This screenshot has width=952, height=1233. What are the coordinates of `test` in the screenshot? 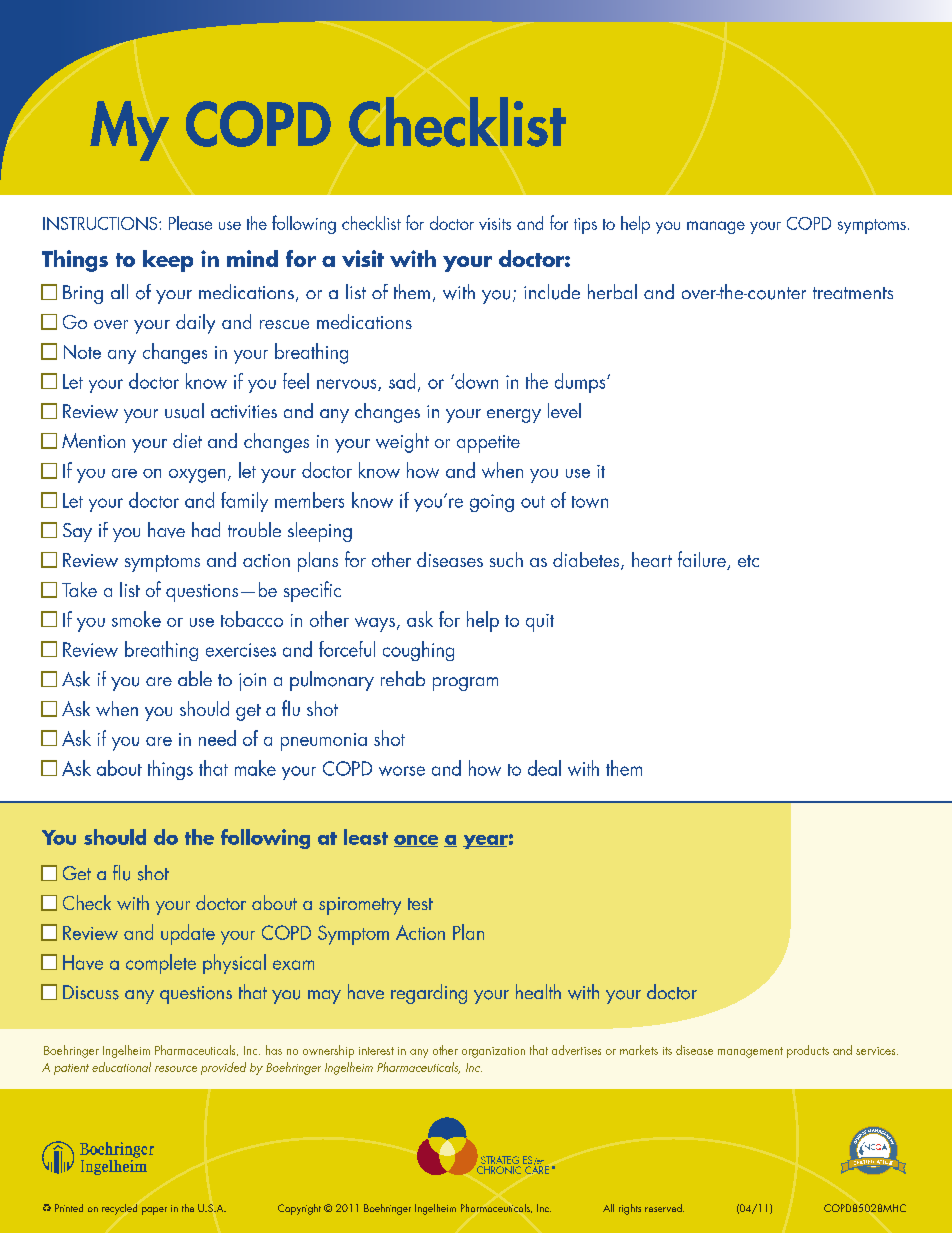 It's located at (420, 904).
